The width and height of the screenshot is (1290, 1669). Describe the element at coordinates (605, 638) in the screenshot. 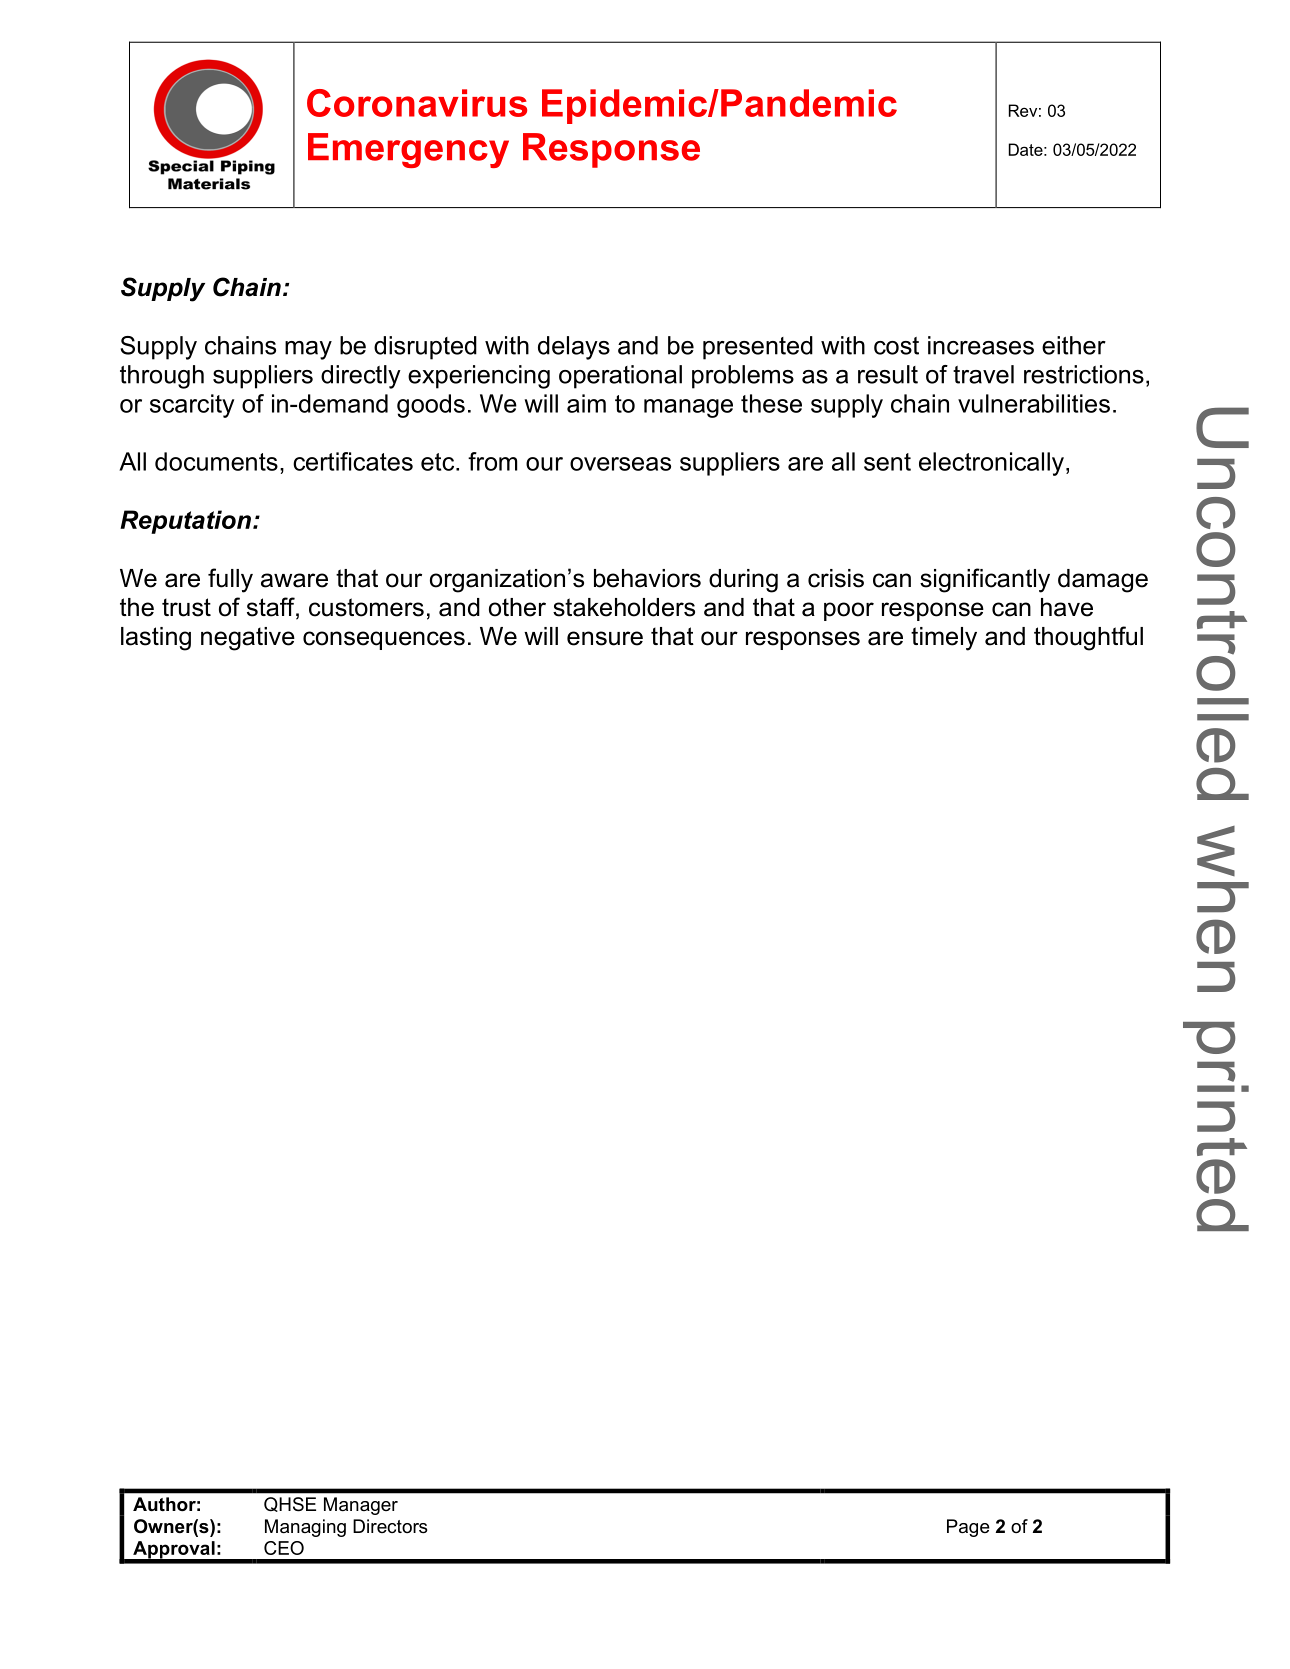

I see `ensure` at that location.
